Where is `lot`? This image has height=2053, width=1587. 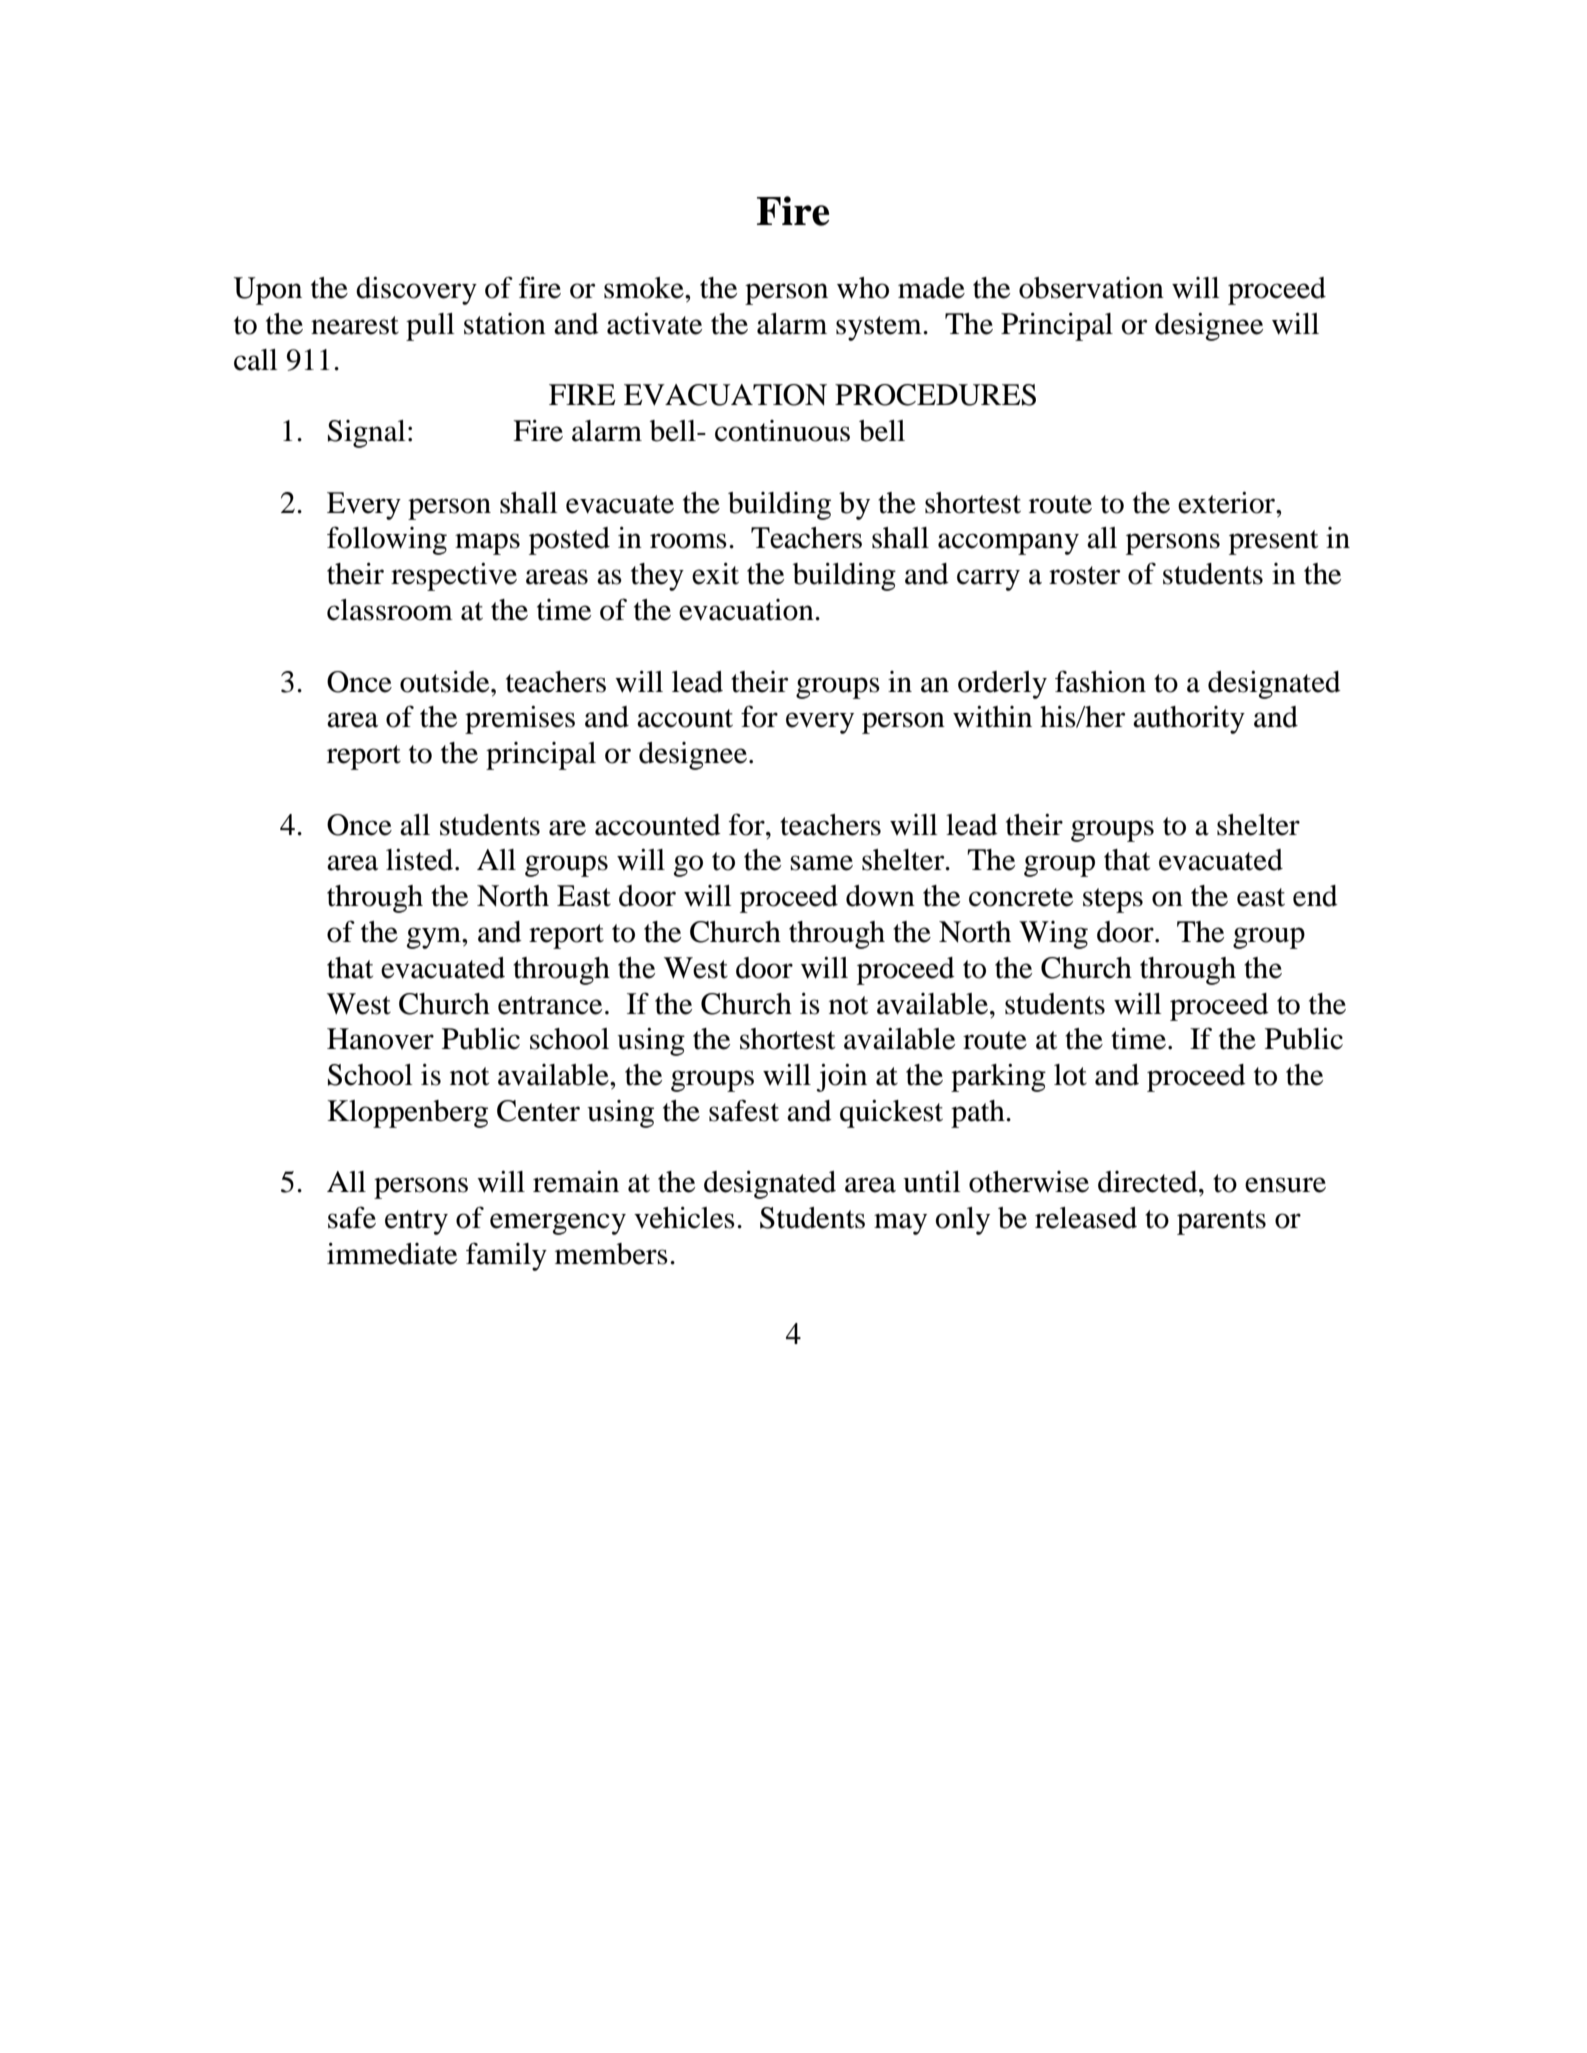 lot is located at coordinates (1070, 1075).
